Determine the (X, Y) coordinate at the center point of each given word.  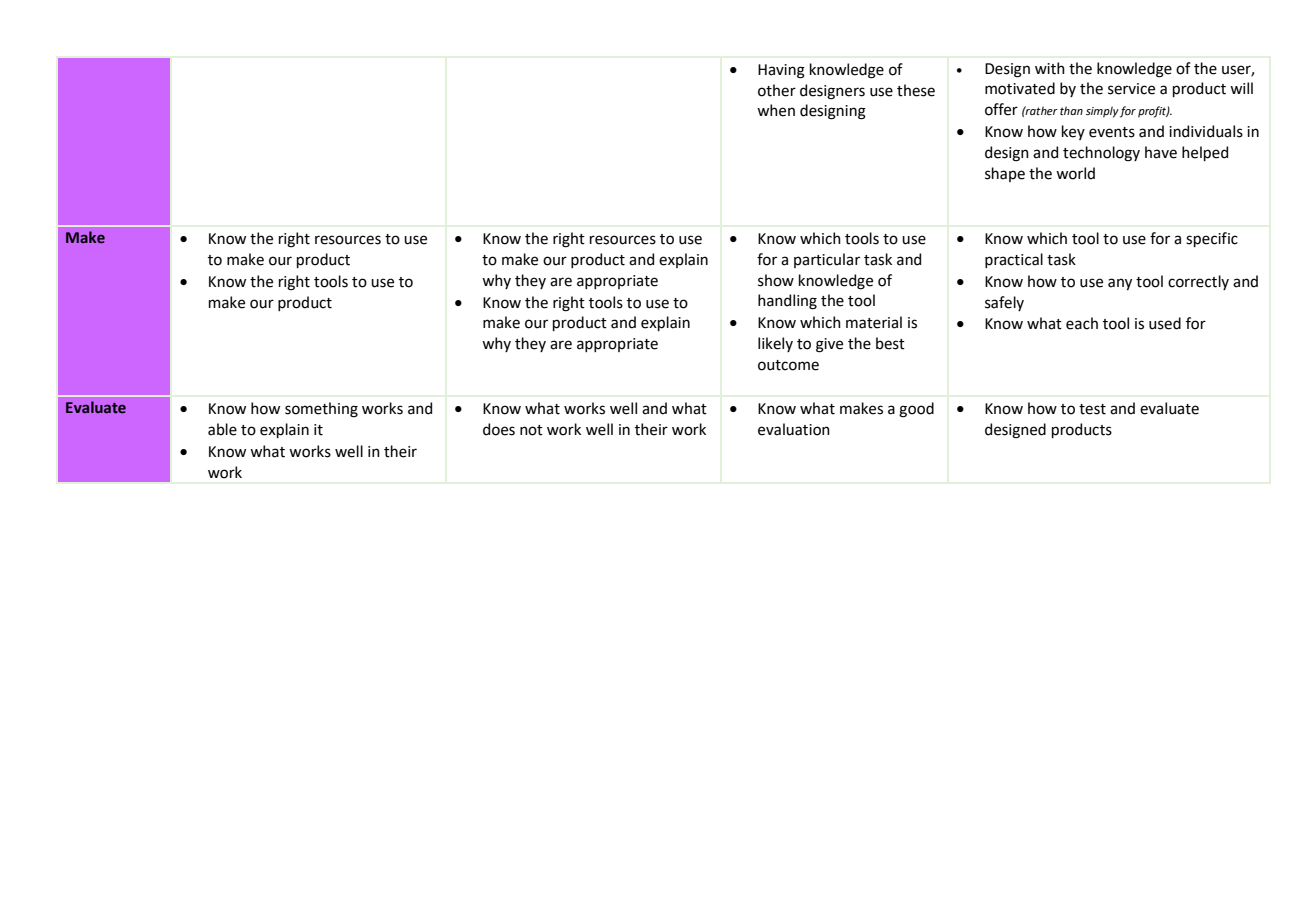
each (1082, 323)
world (1075, 173)
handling (787, 302)
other (777, 90)
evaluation (794, 429)
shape (1005, 174)
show (776, 280)
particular (827, 260)
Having (781, 71)
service (1131, 89)
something (321, 410)
